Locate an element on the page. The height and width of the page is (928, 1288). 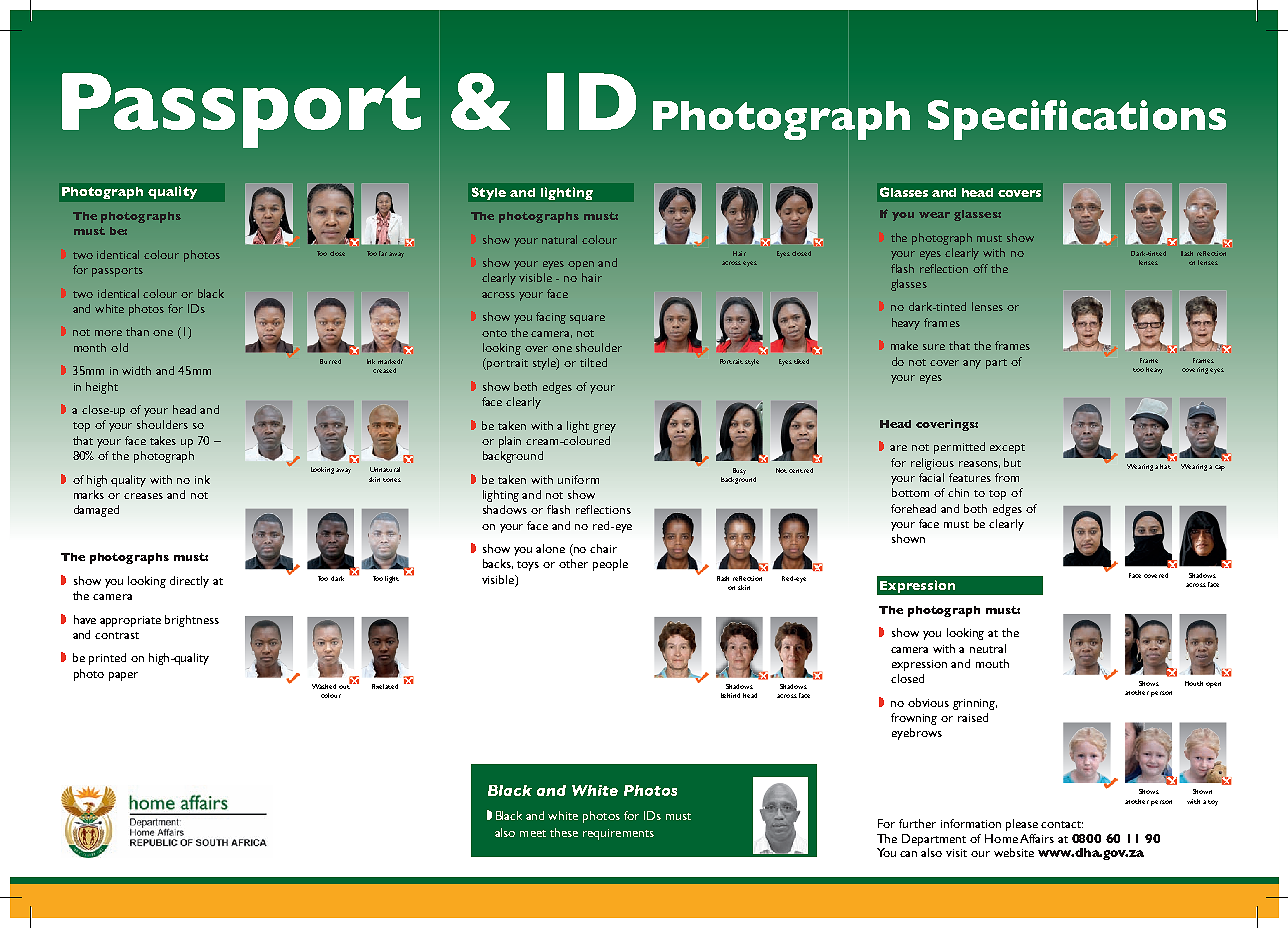
contact is located at coordinates (1062, 824).
